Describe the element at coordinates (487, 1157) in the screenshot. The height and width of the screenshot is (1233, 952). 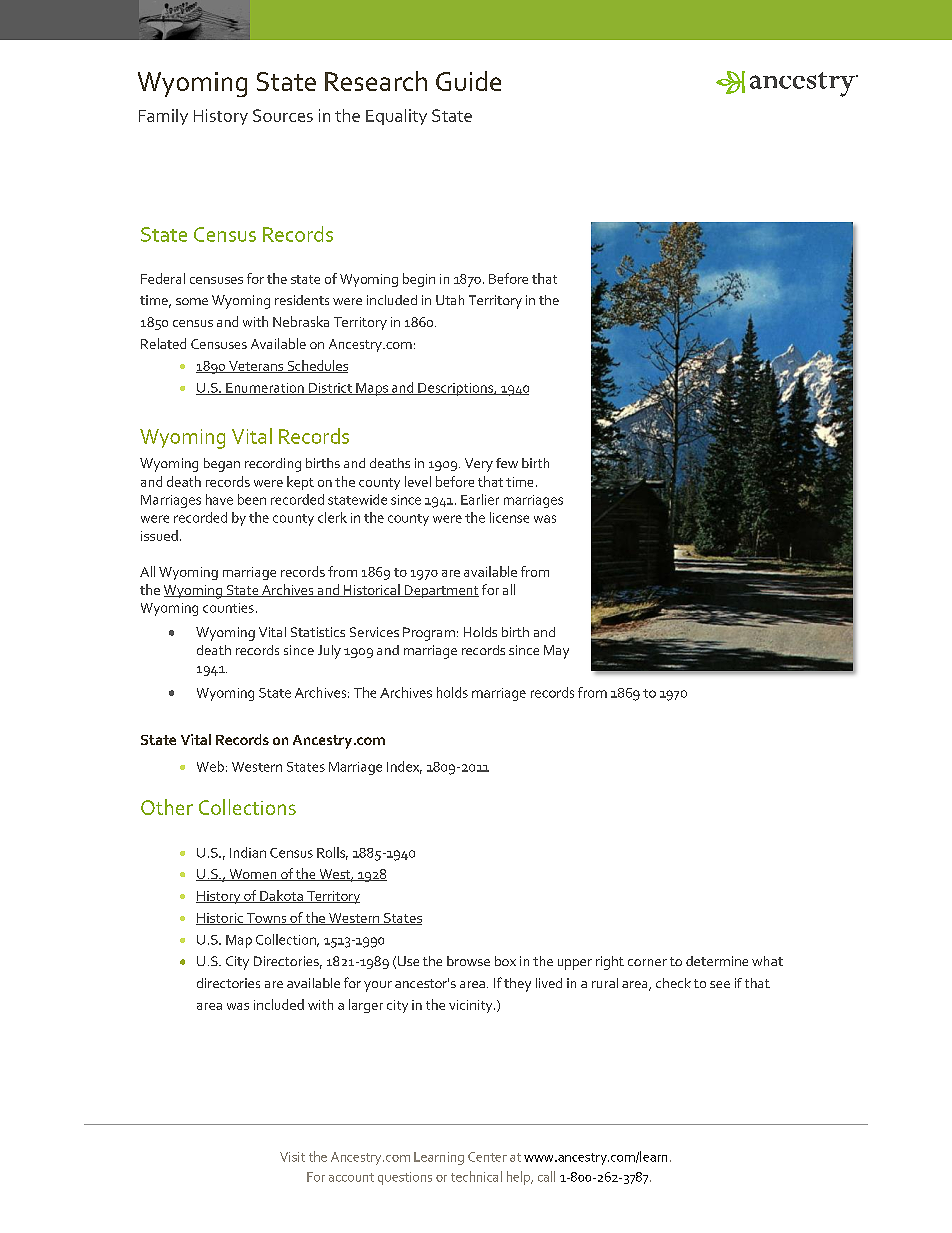
I see `Center` at that location.
